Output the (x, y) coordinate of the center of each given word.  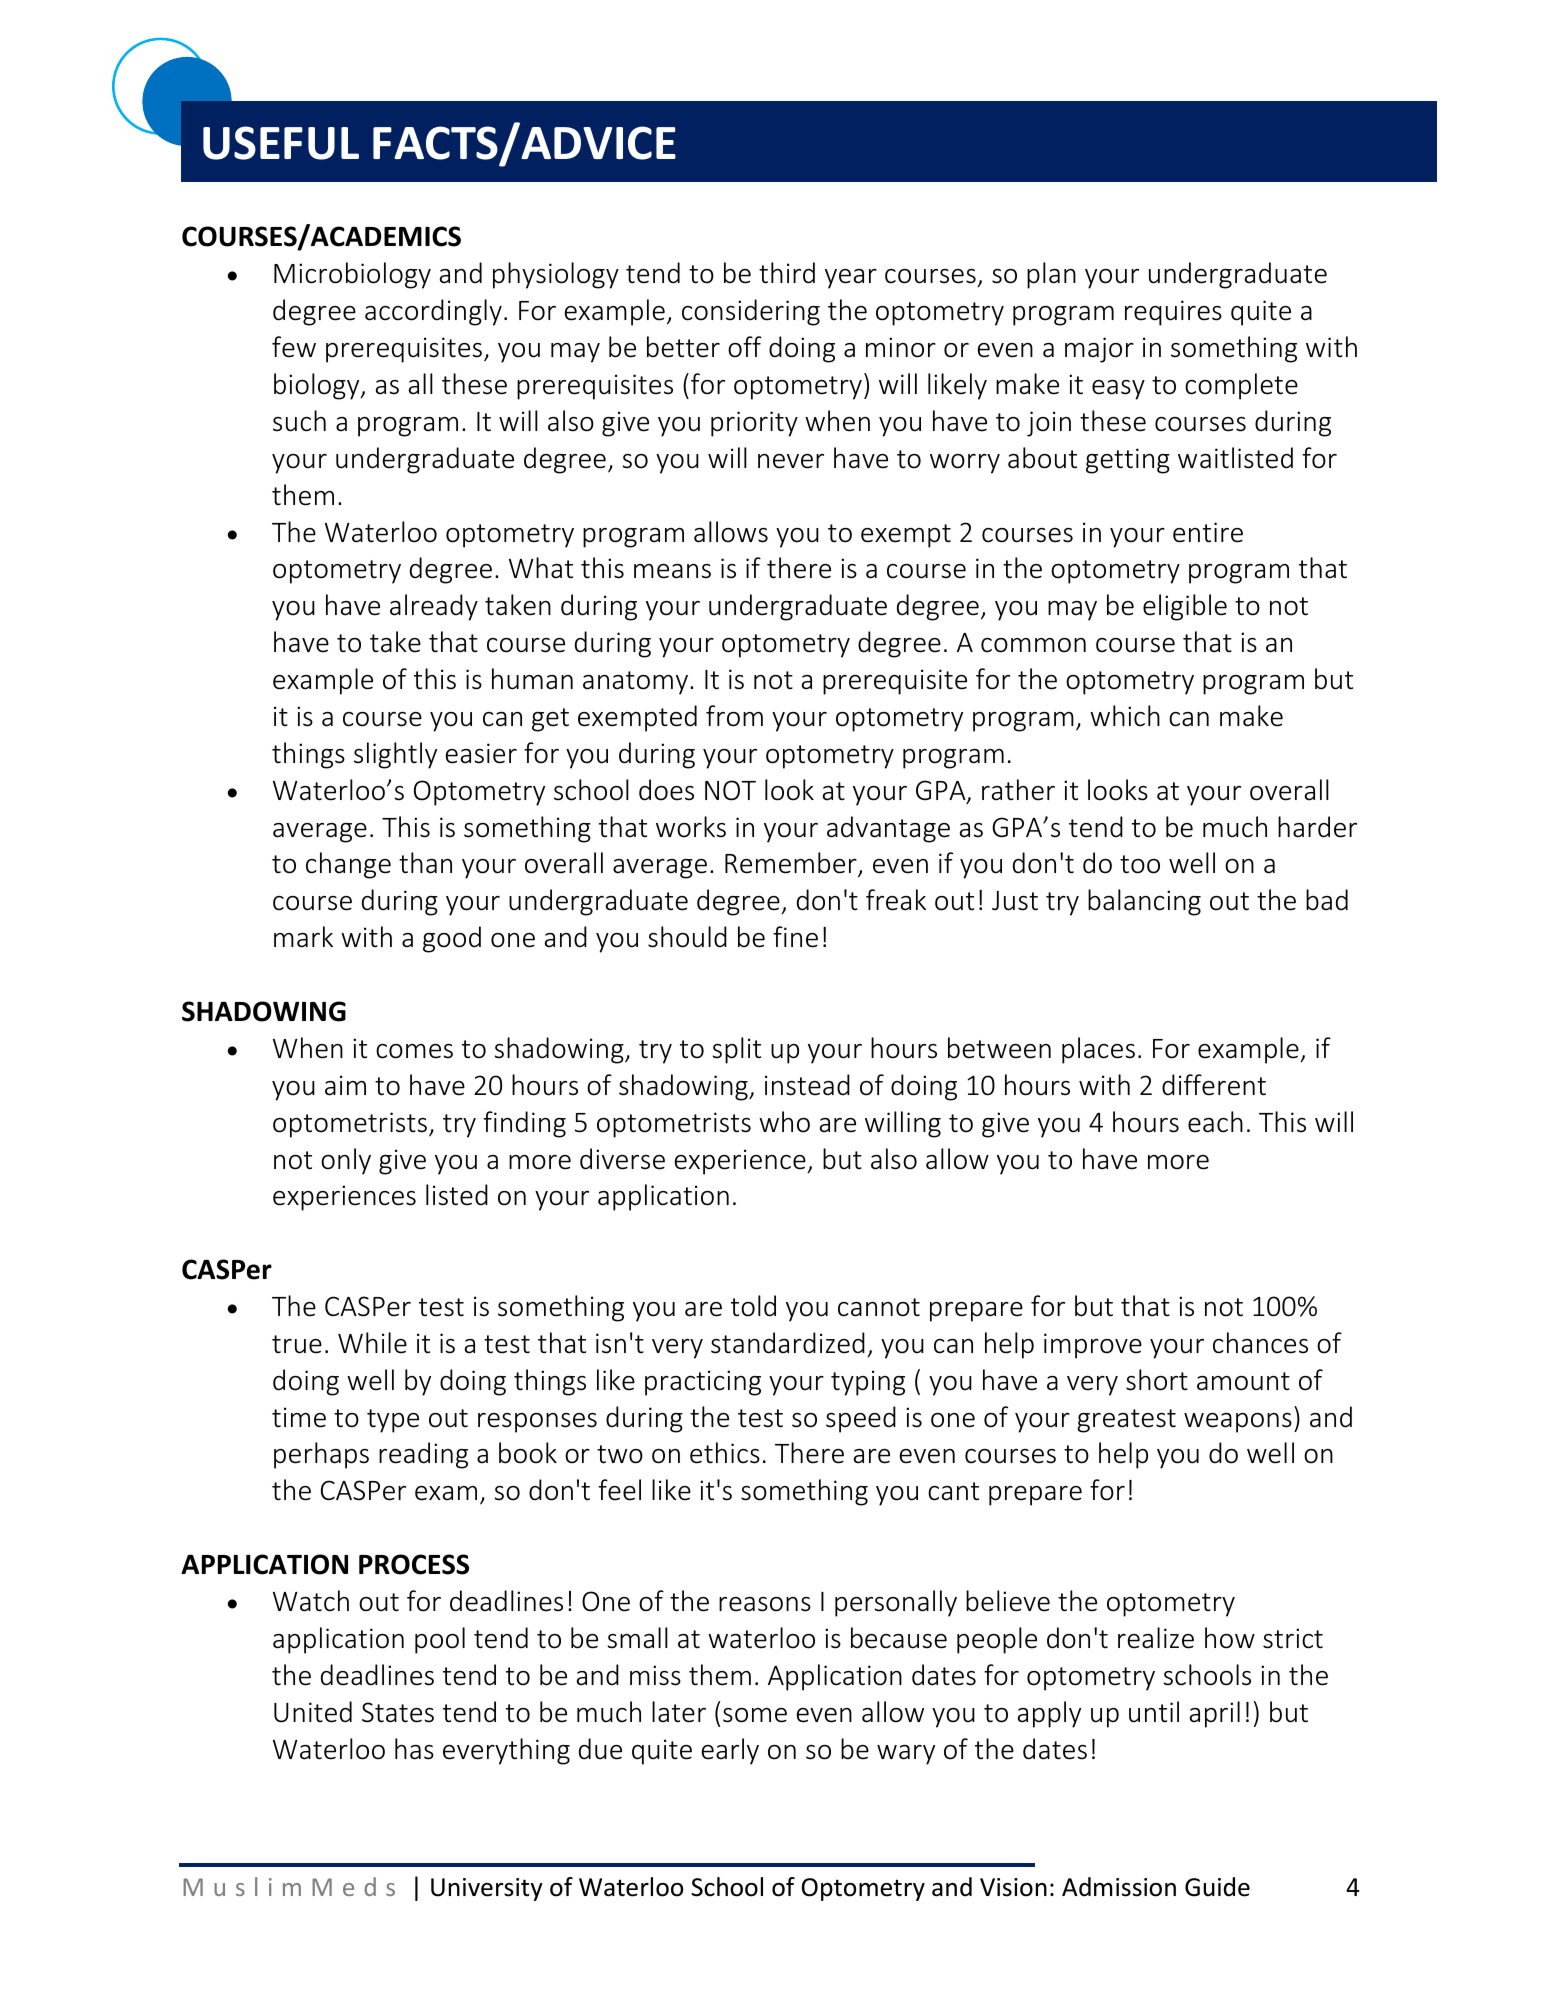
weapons (1238, 1423)
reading (423, 1455)
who (784, 1122)
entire (1208, 532)
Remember (792, 864)
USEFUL (281, 143)
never (791, 461)
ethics (725, 1453)
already (434, 607)
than (425, 863)
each (1215, 1122)
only (346, 1161)
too (1140, 864)
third (787, 273)
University (487, 1889)
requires (1173, 313)
